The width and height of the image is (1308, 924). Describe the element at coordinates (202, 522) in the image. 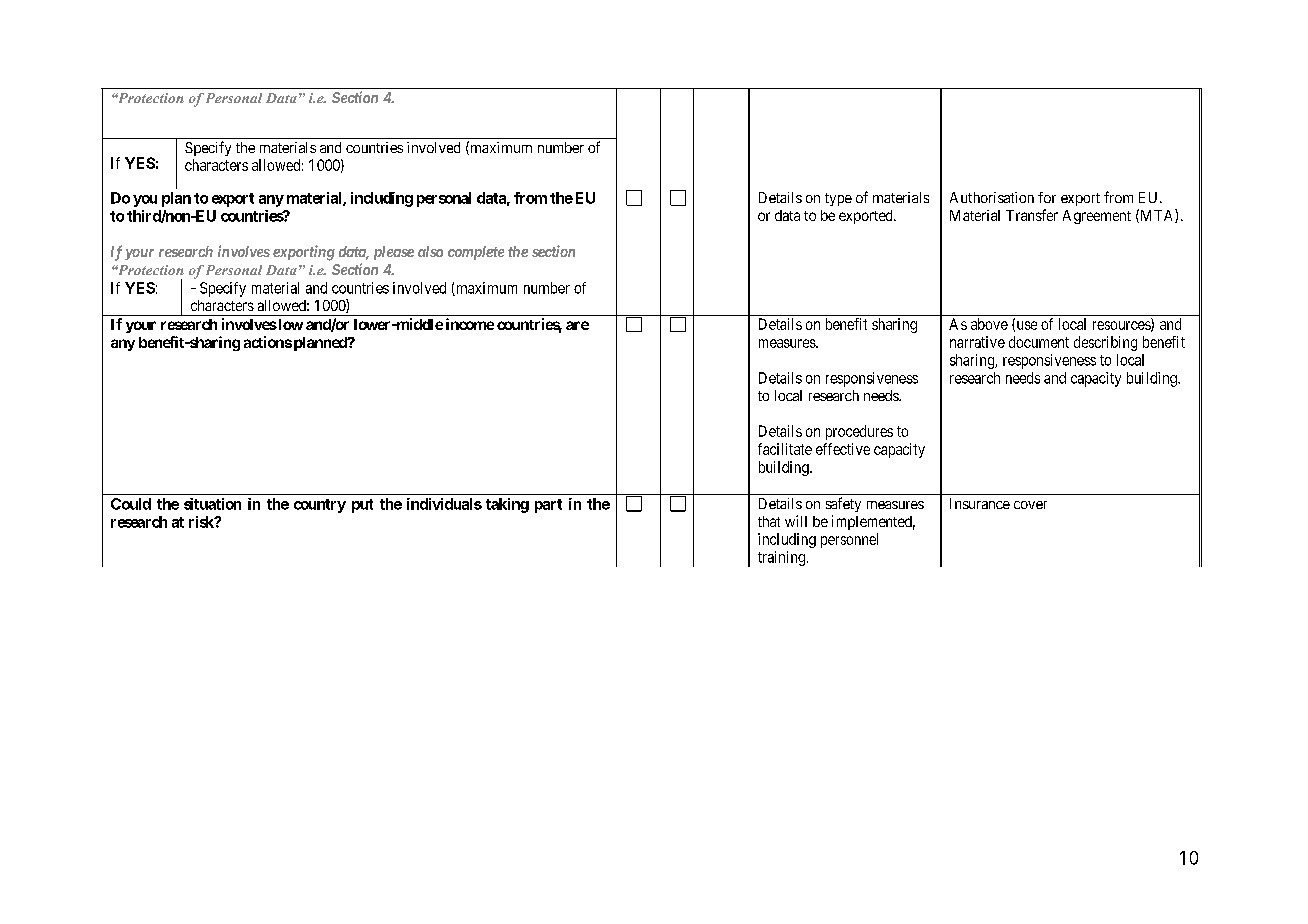

I see `risk` at that location.
